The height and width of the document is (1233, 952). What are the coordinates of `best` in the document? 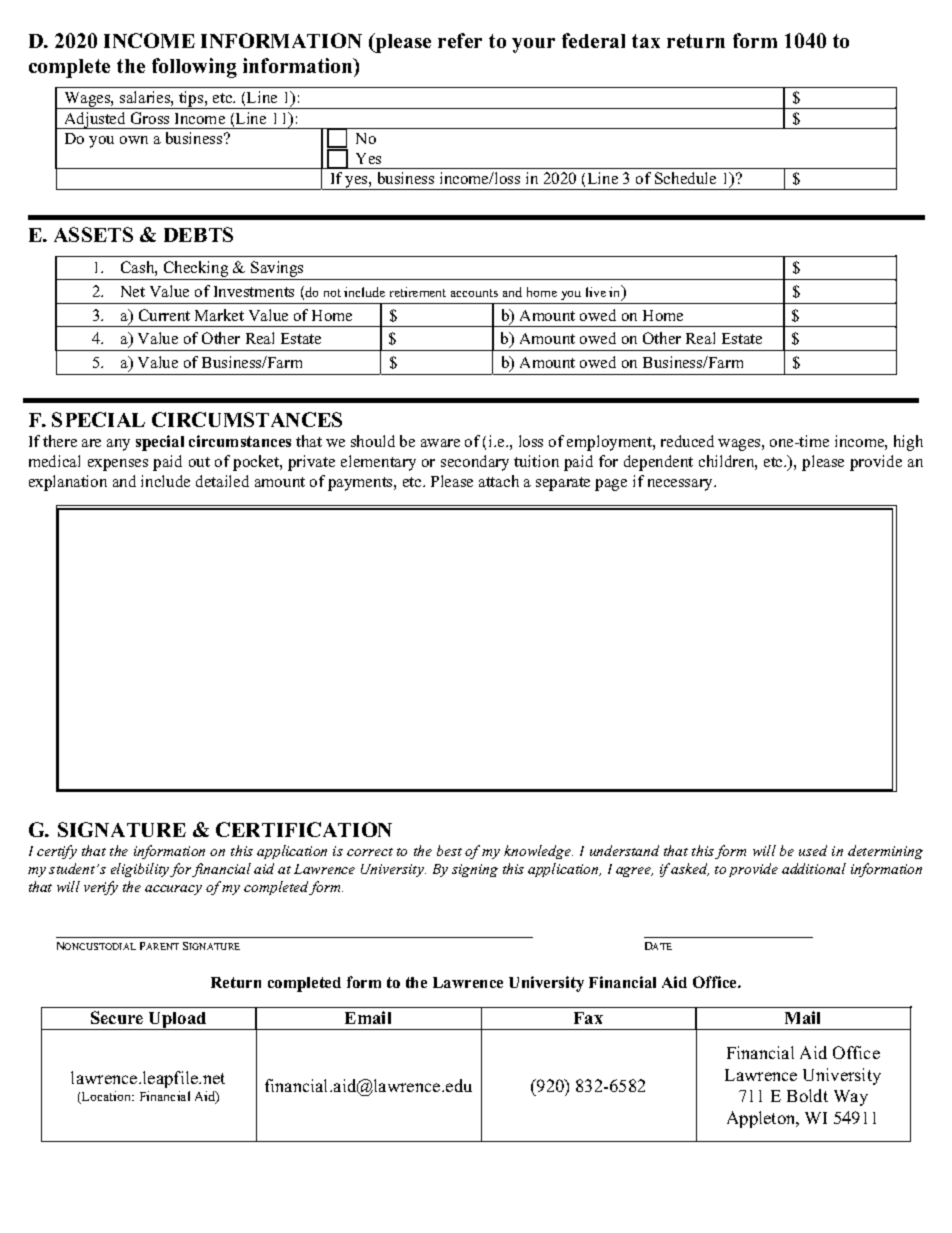 It's located at (449, 850).
